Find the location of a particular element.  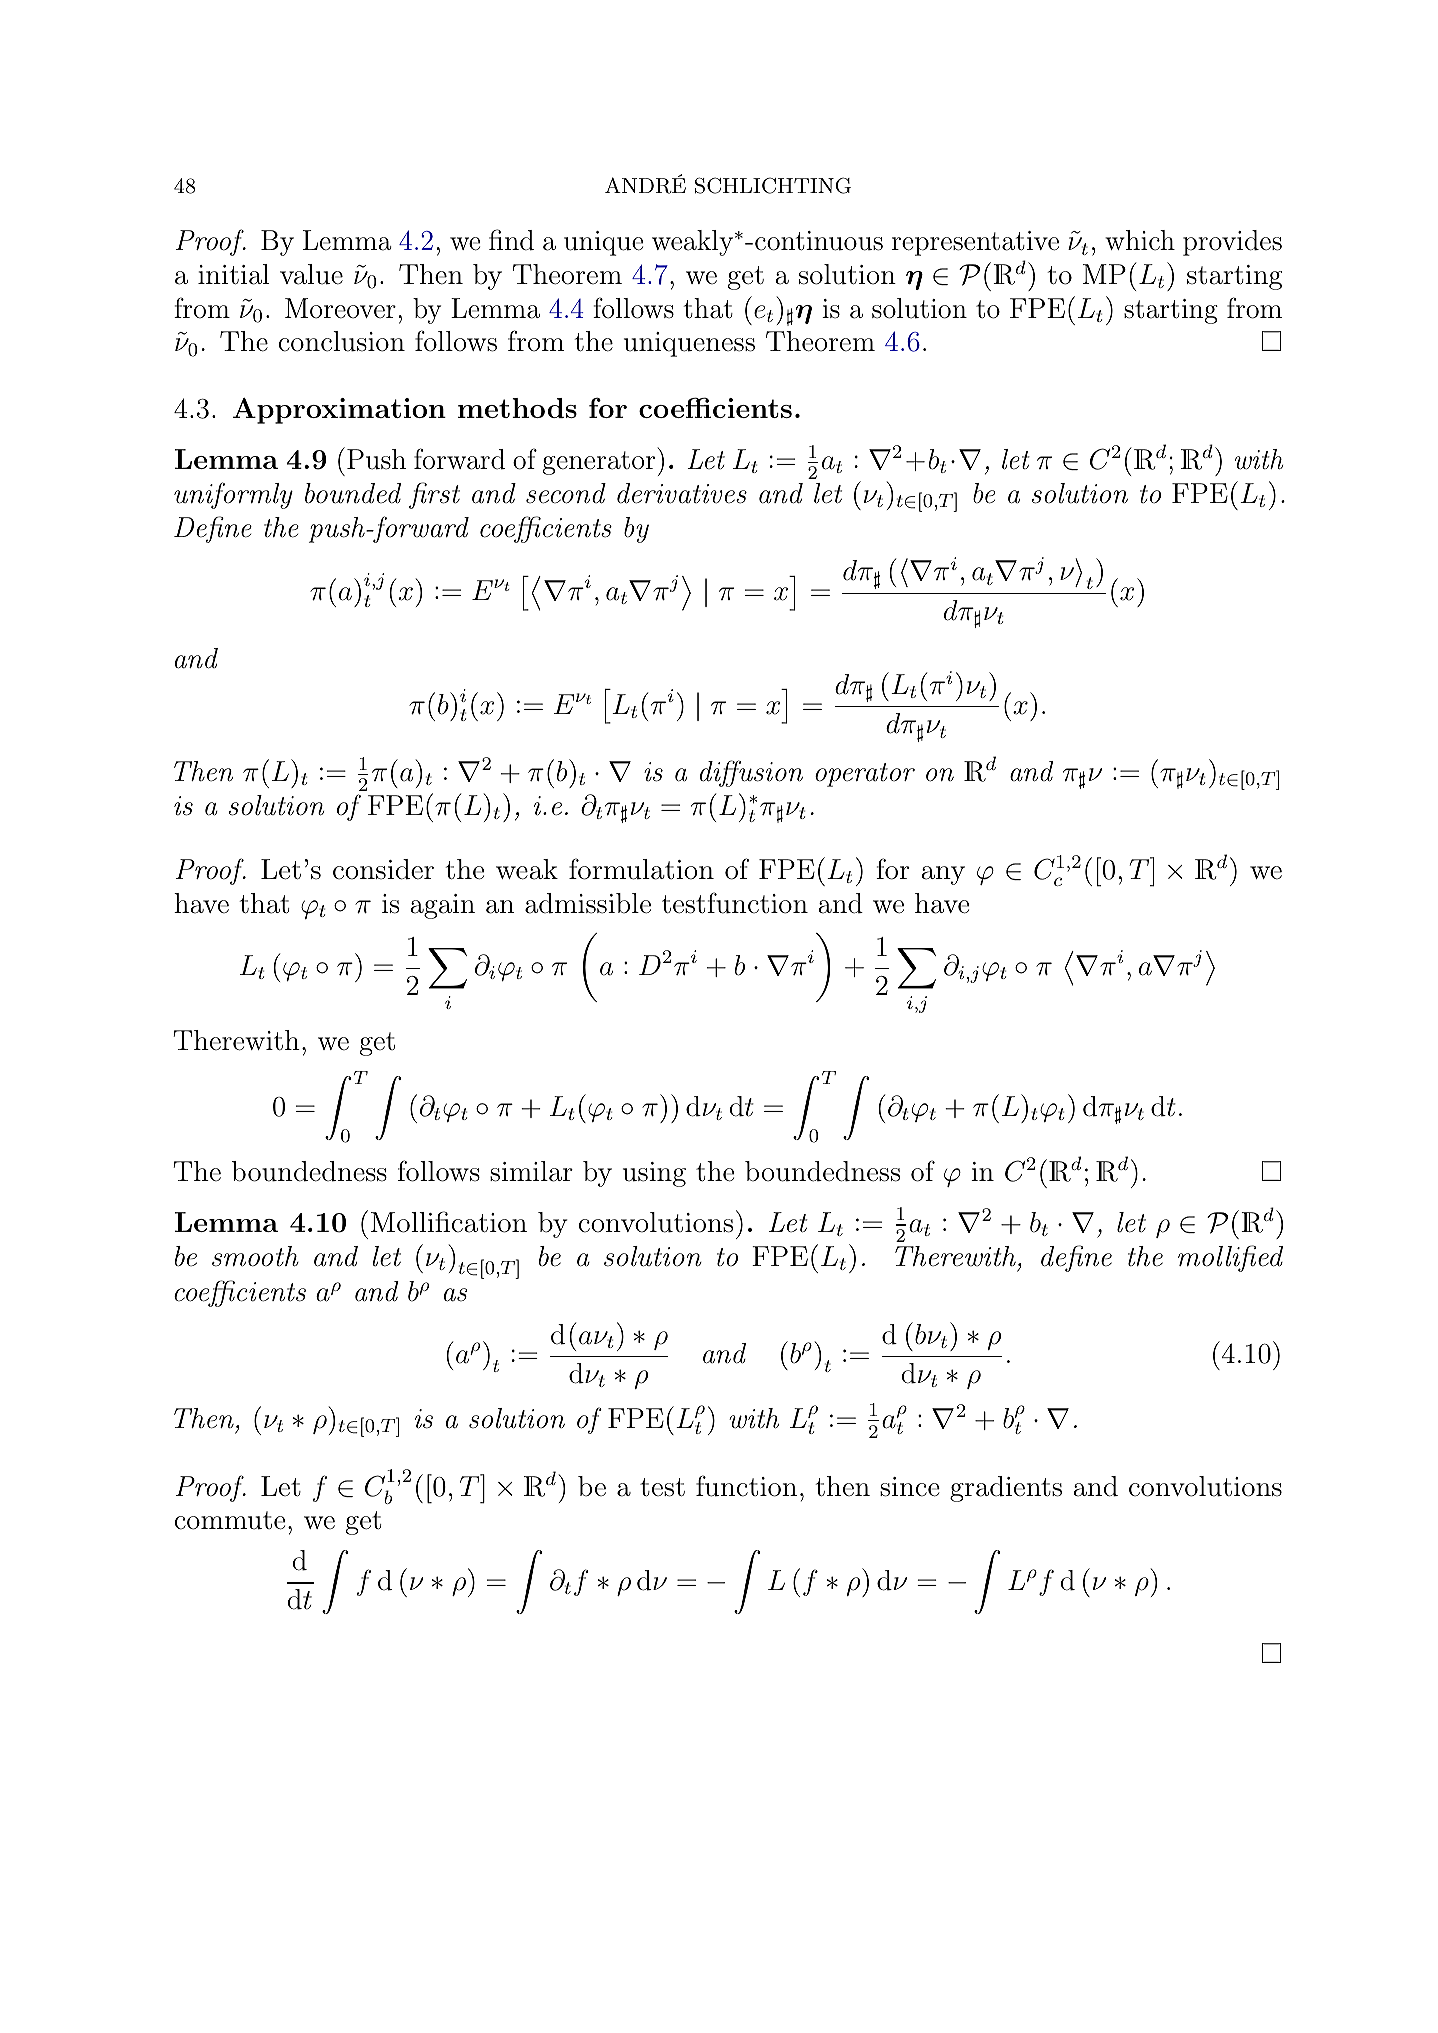

commute is located at coordinates (230, 1520).
